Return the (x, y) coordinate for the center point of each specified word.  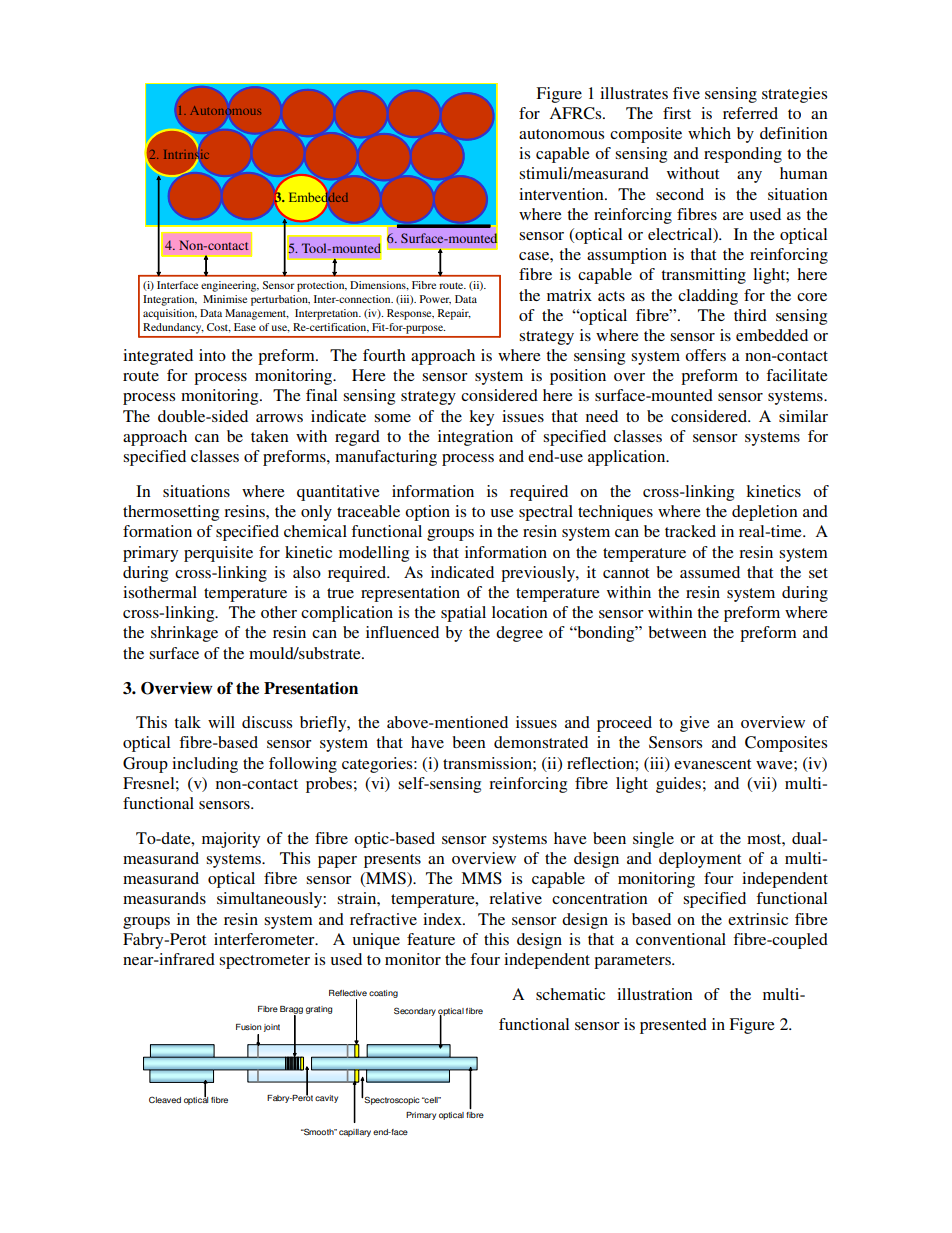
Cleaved (165, 1099)
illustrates (634, 93)
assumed (710, 572)
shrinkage (184, 634)
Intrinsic (186, 154)
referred (750, 113)
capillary (355, 1133)
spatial (463, 614)
